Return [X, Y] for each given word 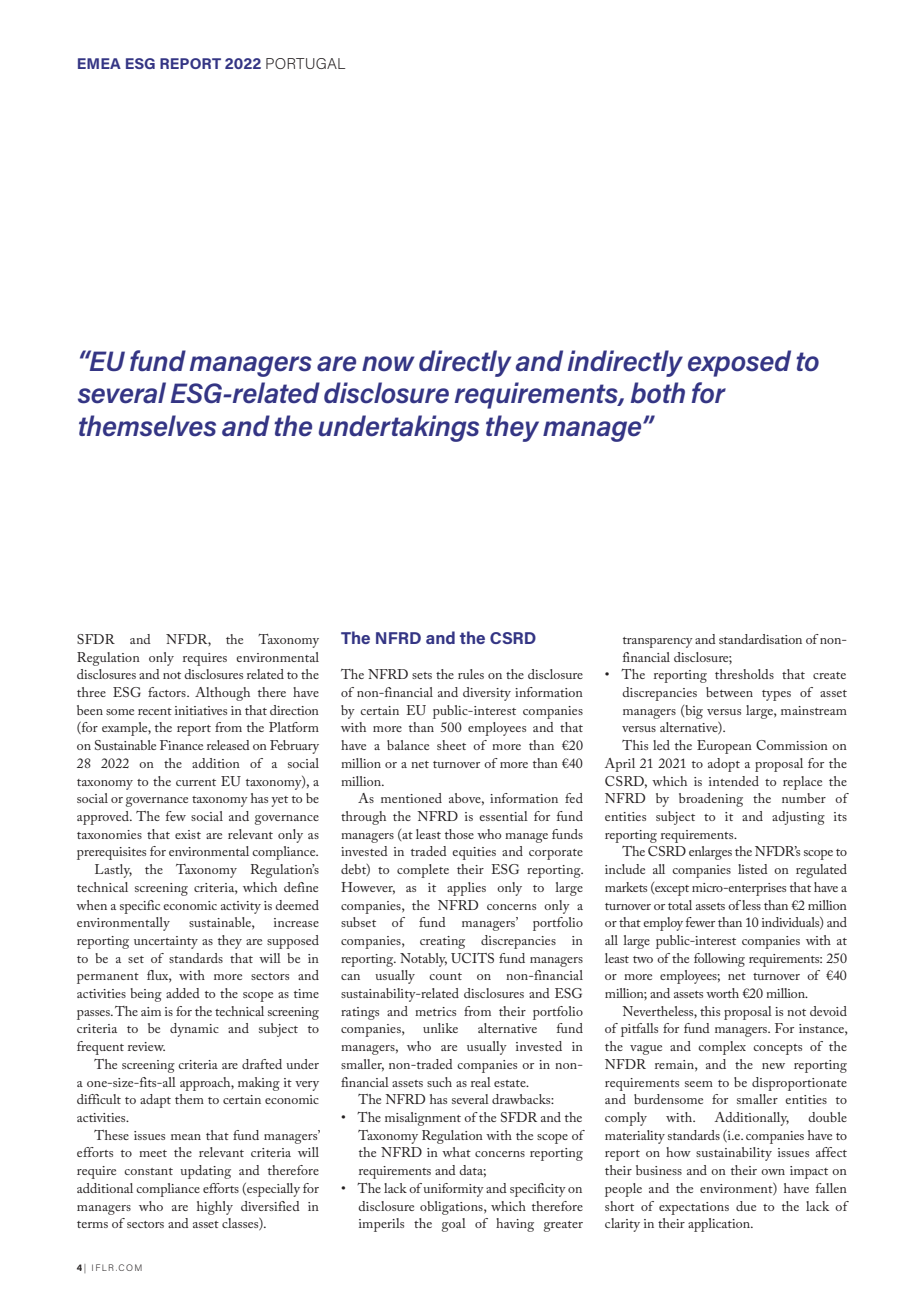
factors [168, 692]
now [388, 364]
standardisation [760, 639]
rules [471, 674]
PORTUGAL [305, 63]
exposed [739, 363]
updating [205, 1172]
